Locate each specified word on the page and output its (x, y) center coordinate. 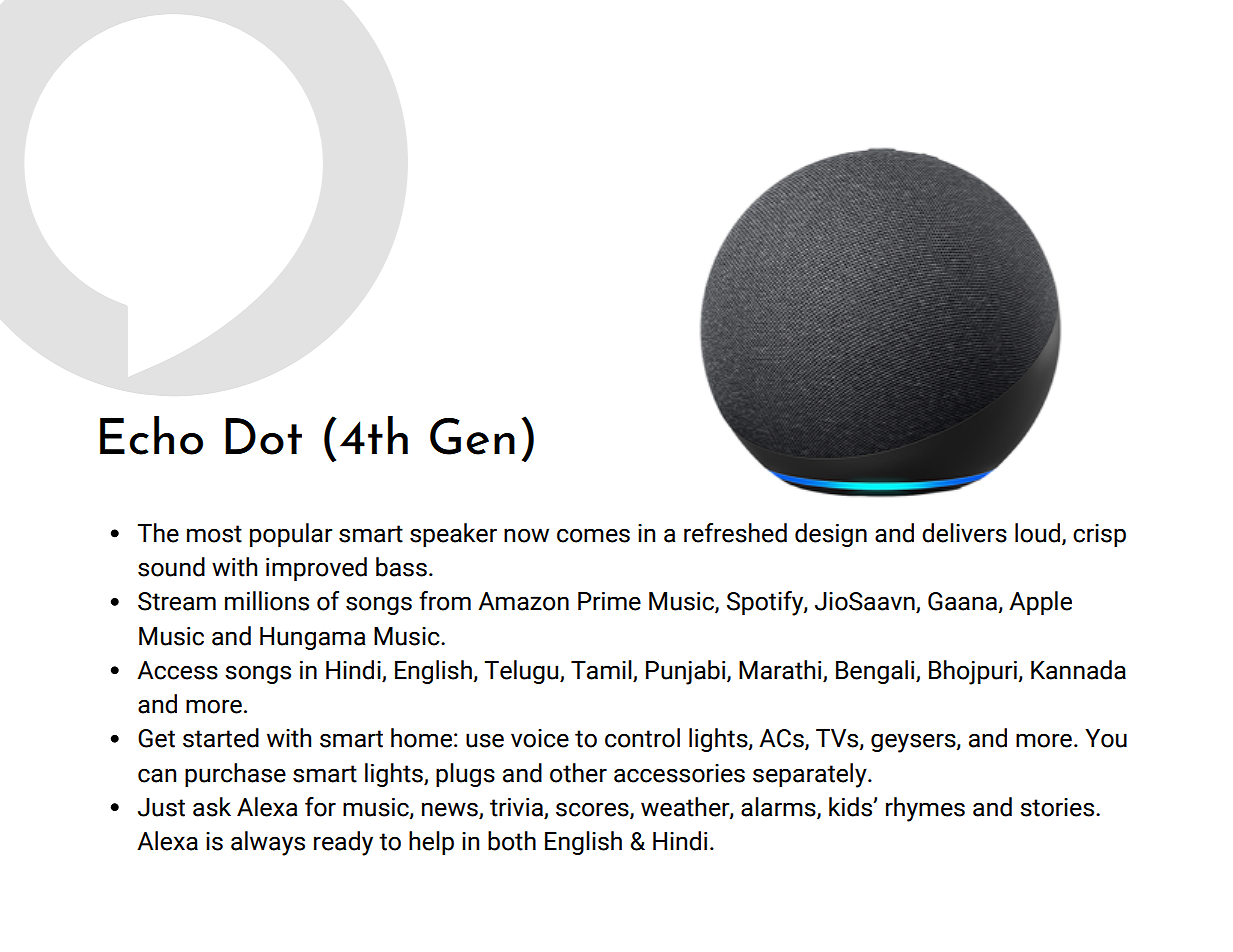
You (1106, 738)
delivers (964, 533)
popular (291, 535)
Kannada (1078, 670)
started (221, 738)
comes (593, 535)
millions (267, 601)
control (642, 738)
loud (1039, 534)
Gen (472, 436)
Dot (263, 436)
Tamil (602, 671)
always (268, 843)
